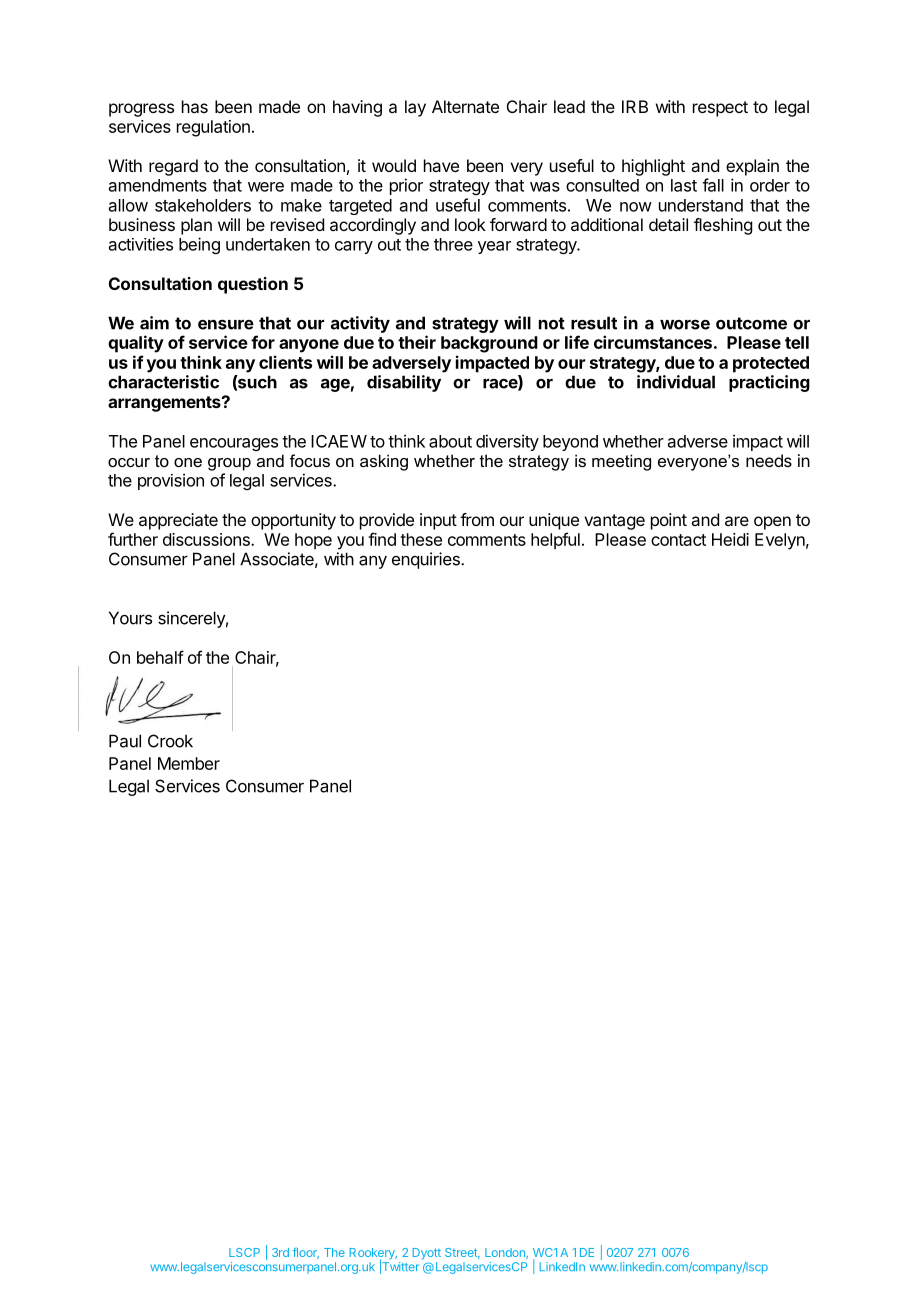 This screenshot has width=924, height=1309. I want to click on about, so click(450, 441).
